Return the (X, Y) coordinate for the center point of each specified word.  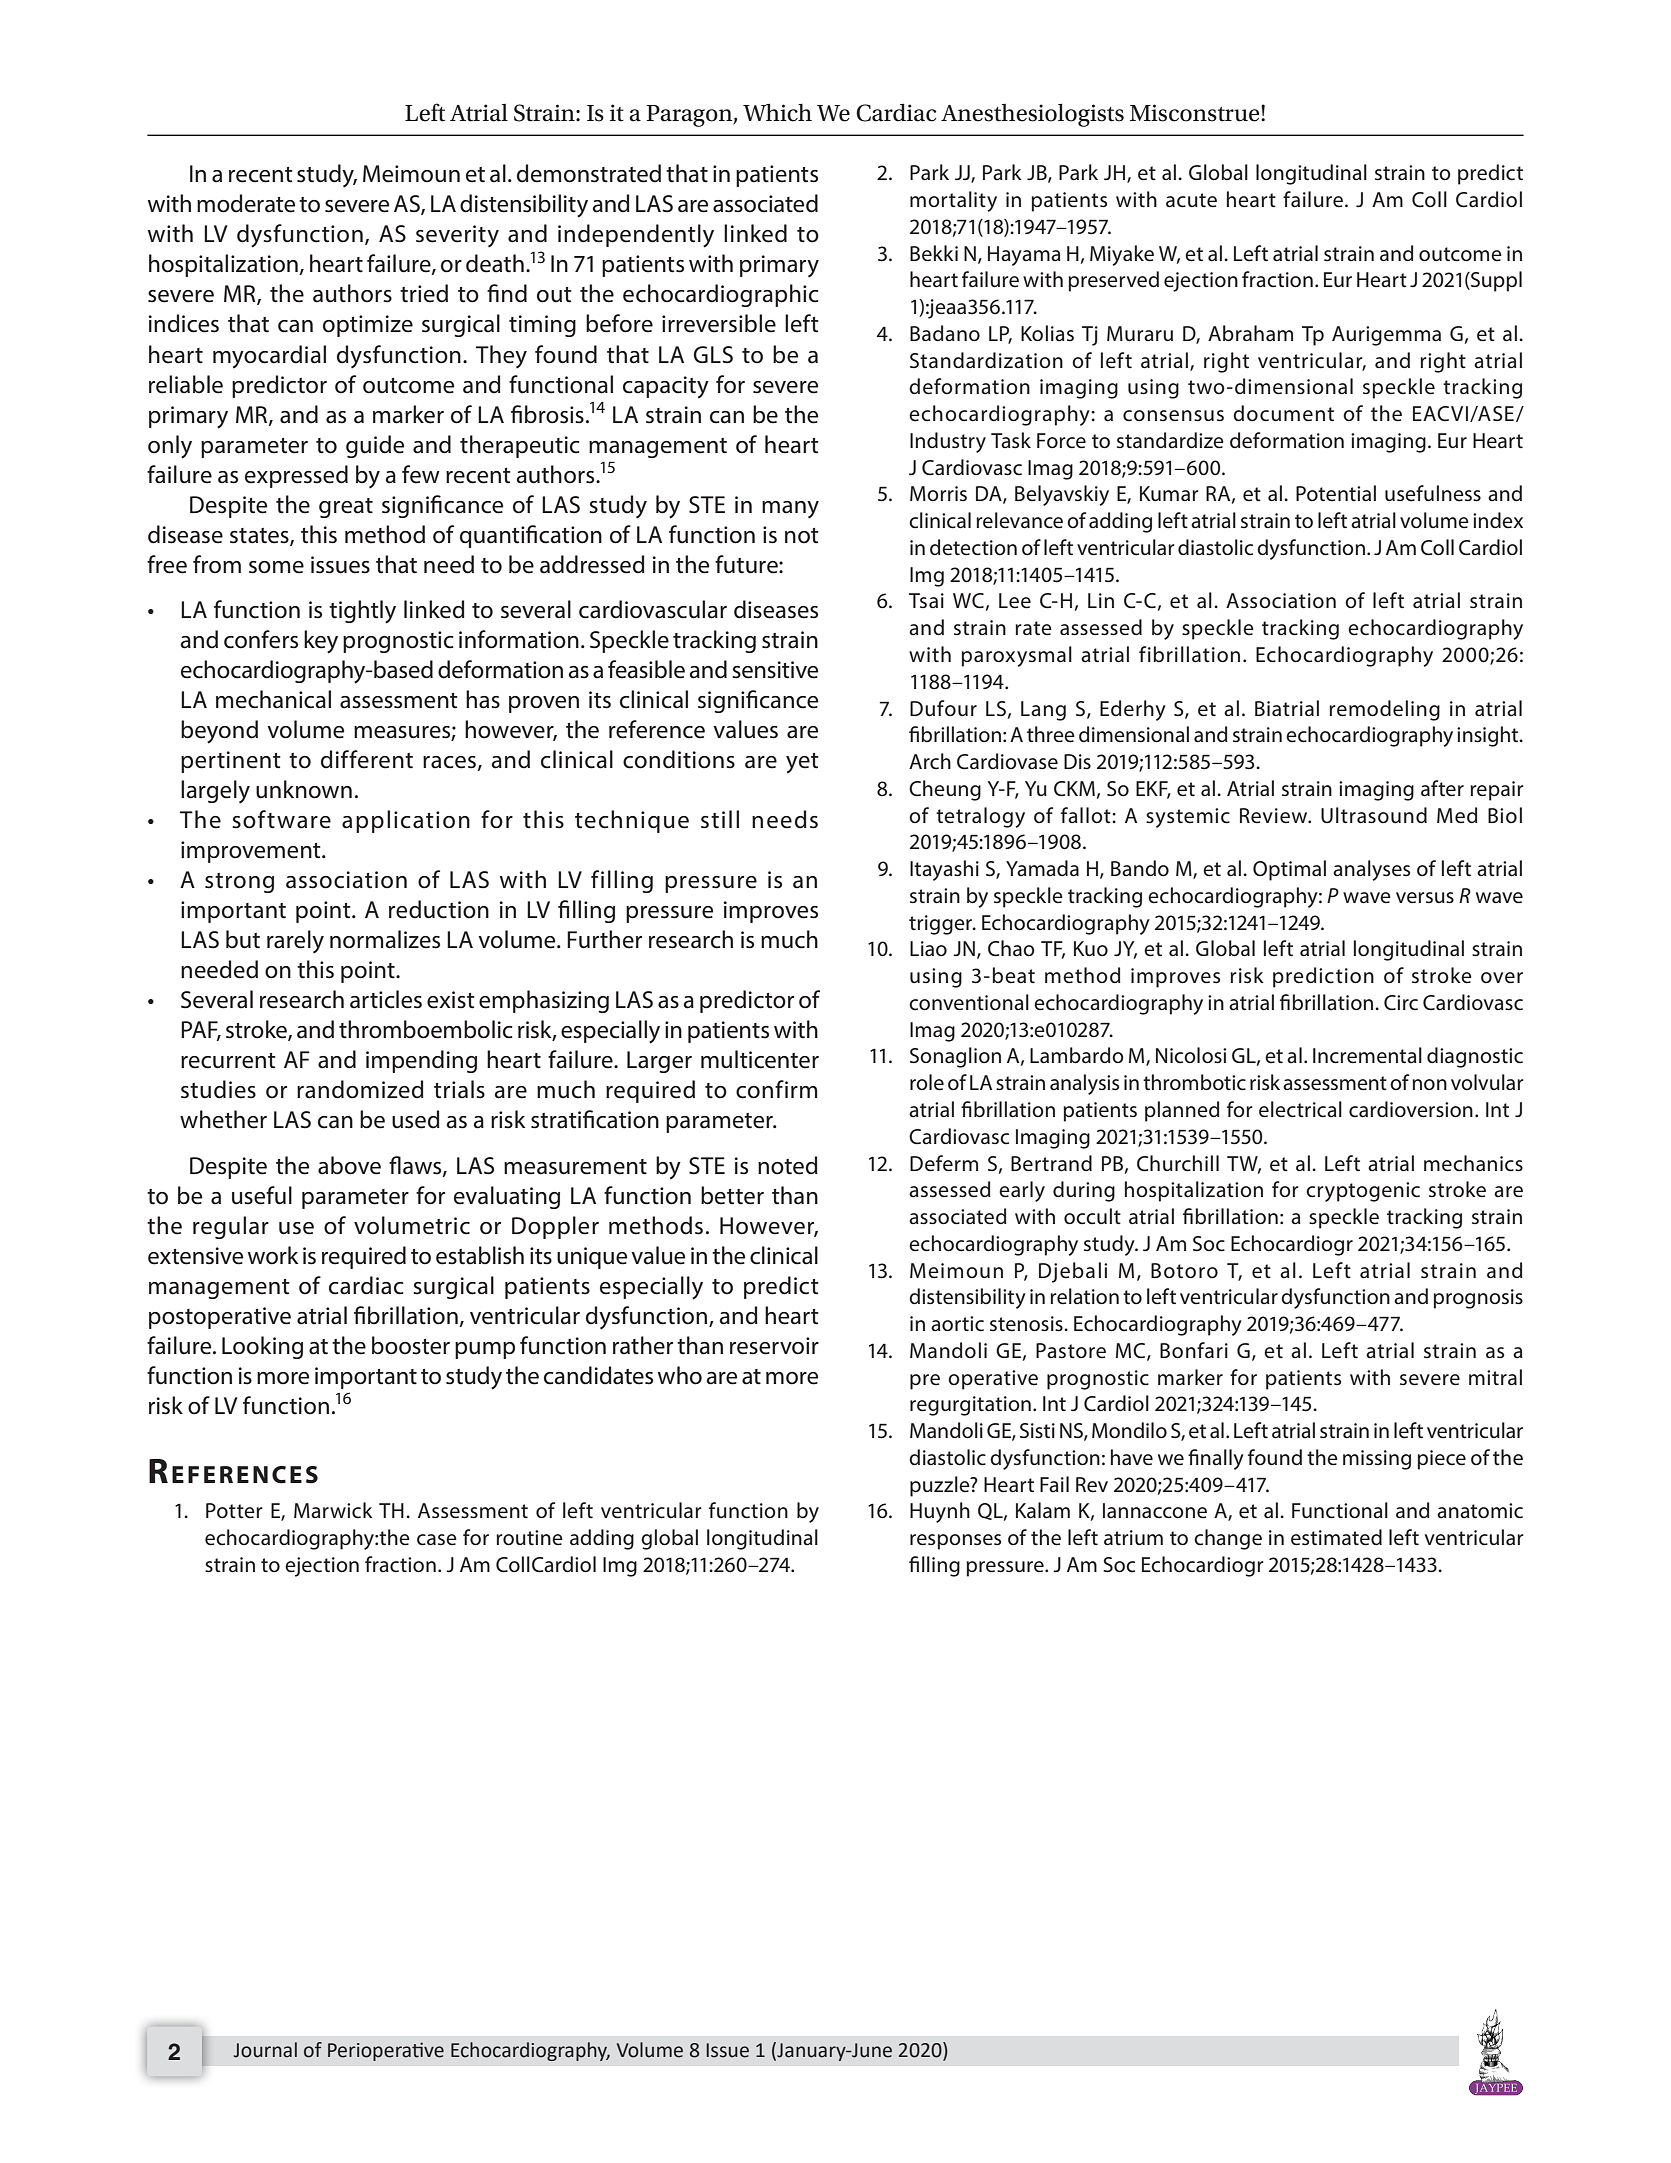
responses (955, 1542)
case (437, 1540)
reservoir (774, 1346)
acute (1191, 200)
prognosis (1478, 1299)
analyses (1371, 870)
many (790, 510)
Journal (265, 2050)
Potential (1336, 493)
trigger (942, 925)
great (346, 508)
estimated (1336, 1537)
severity (457, 236)
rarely (295, 942)
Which (777, 112)
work (273, 1255)
